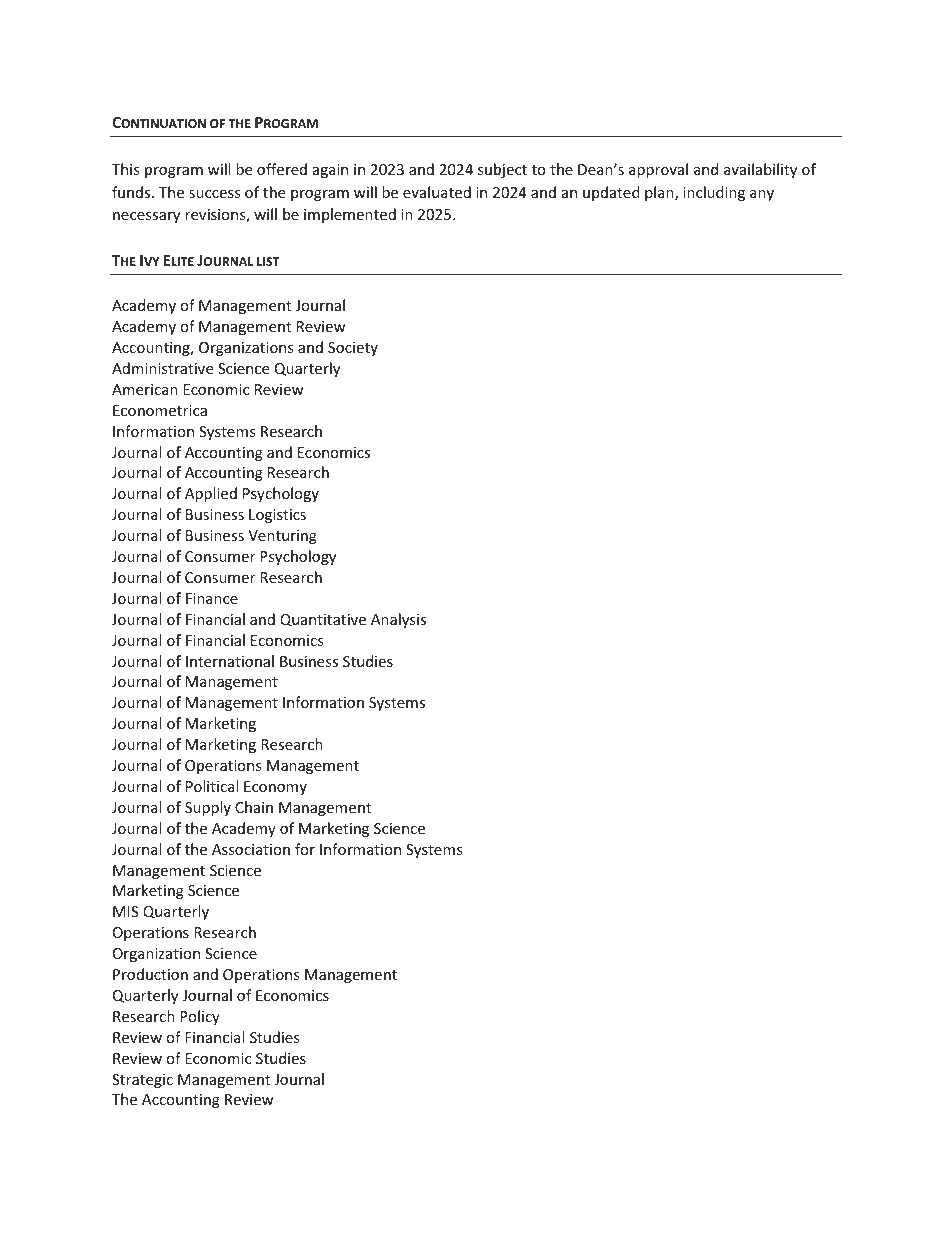 Image resolution: width=952 pixels, height=1233 pixels. I want to click on Economy, so click(275, 788).
